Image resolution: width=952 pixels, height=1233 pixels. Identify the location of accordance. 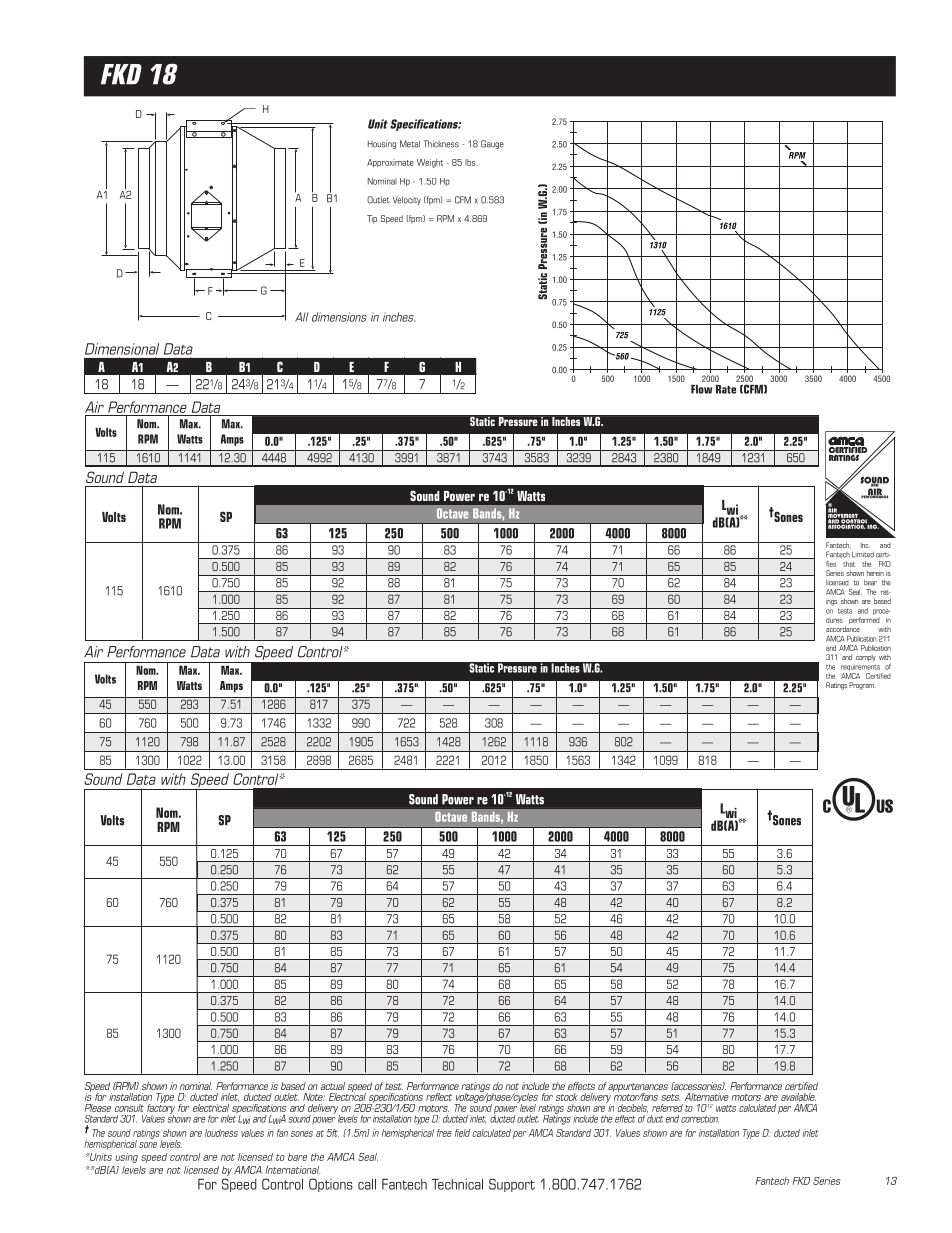
(843, 629).
